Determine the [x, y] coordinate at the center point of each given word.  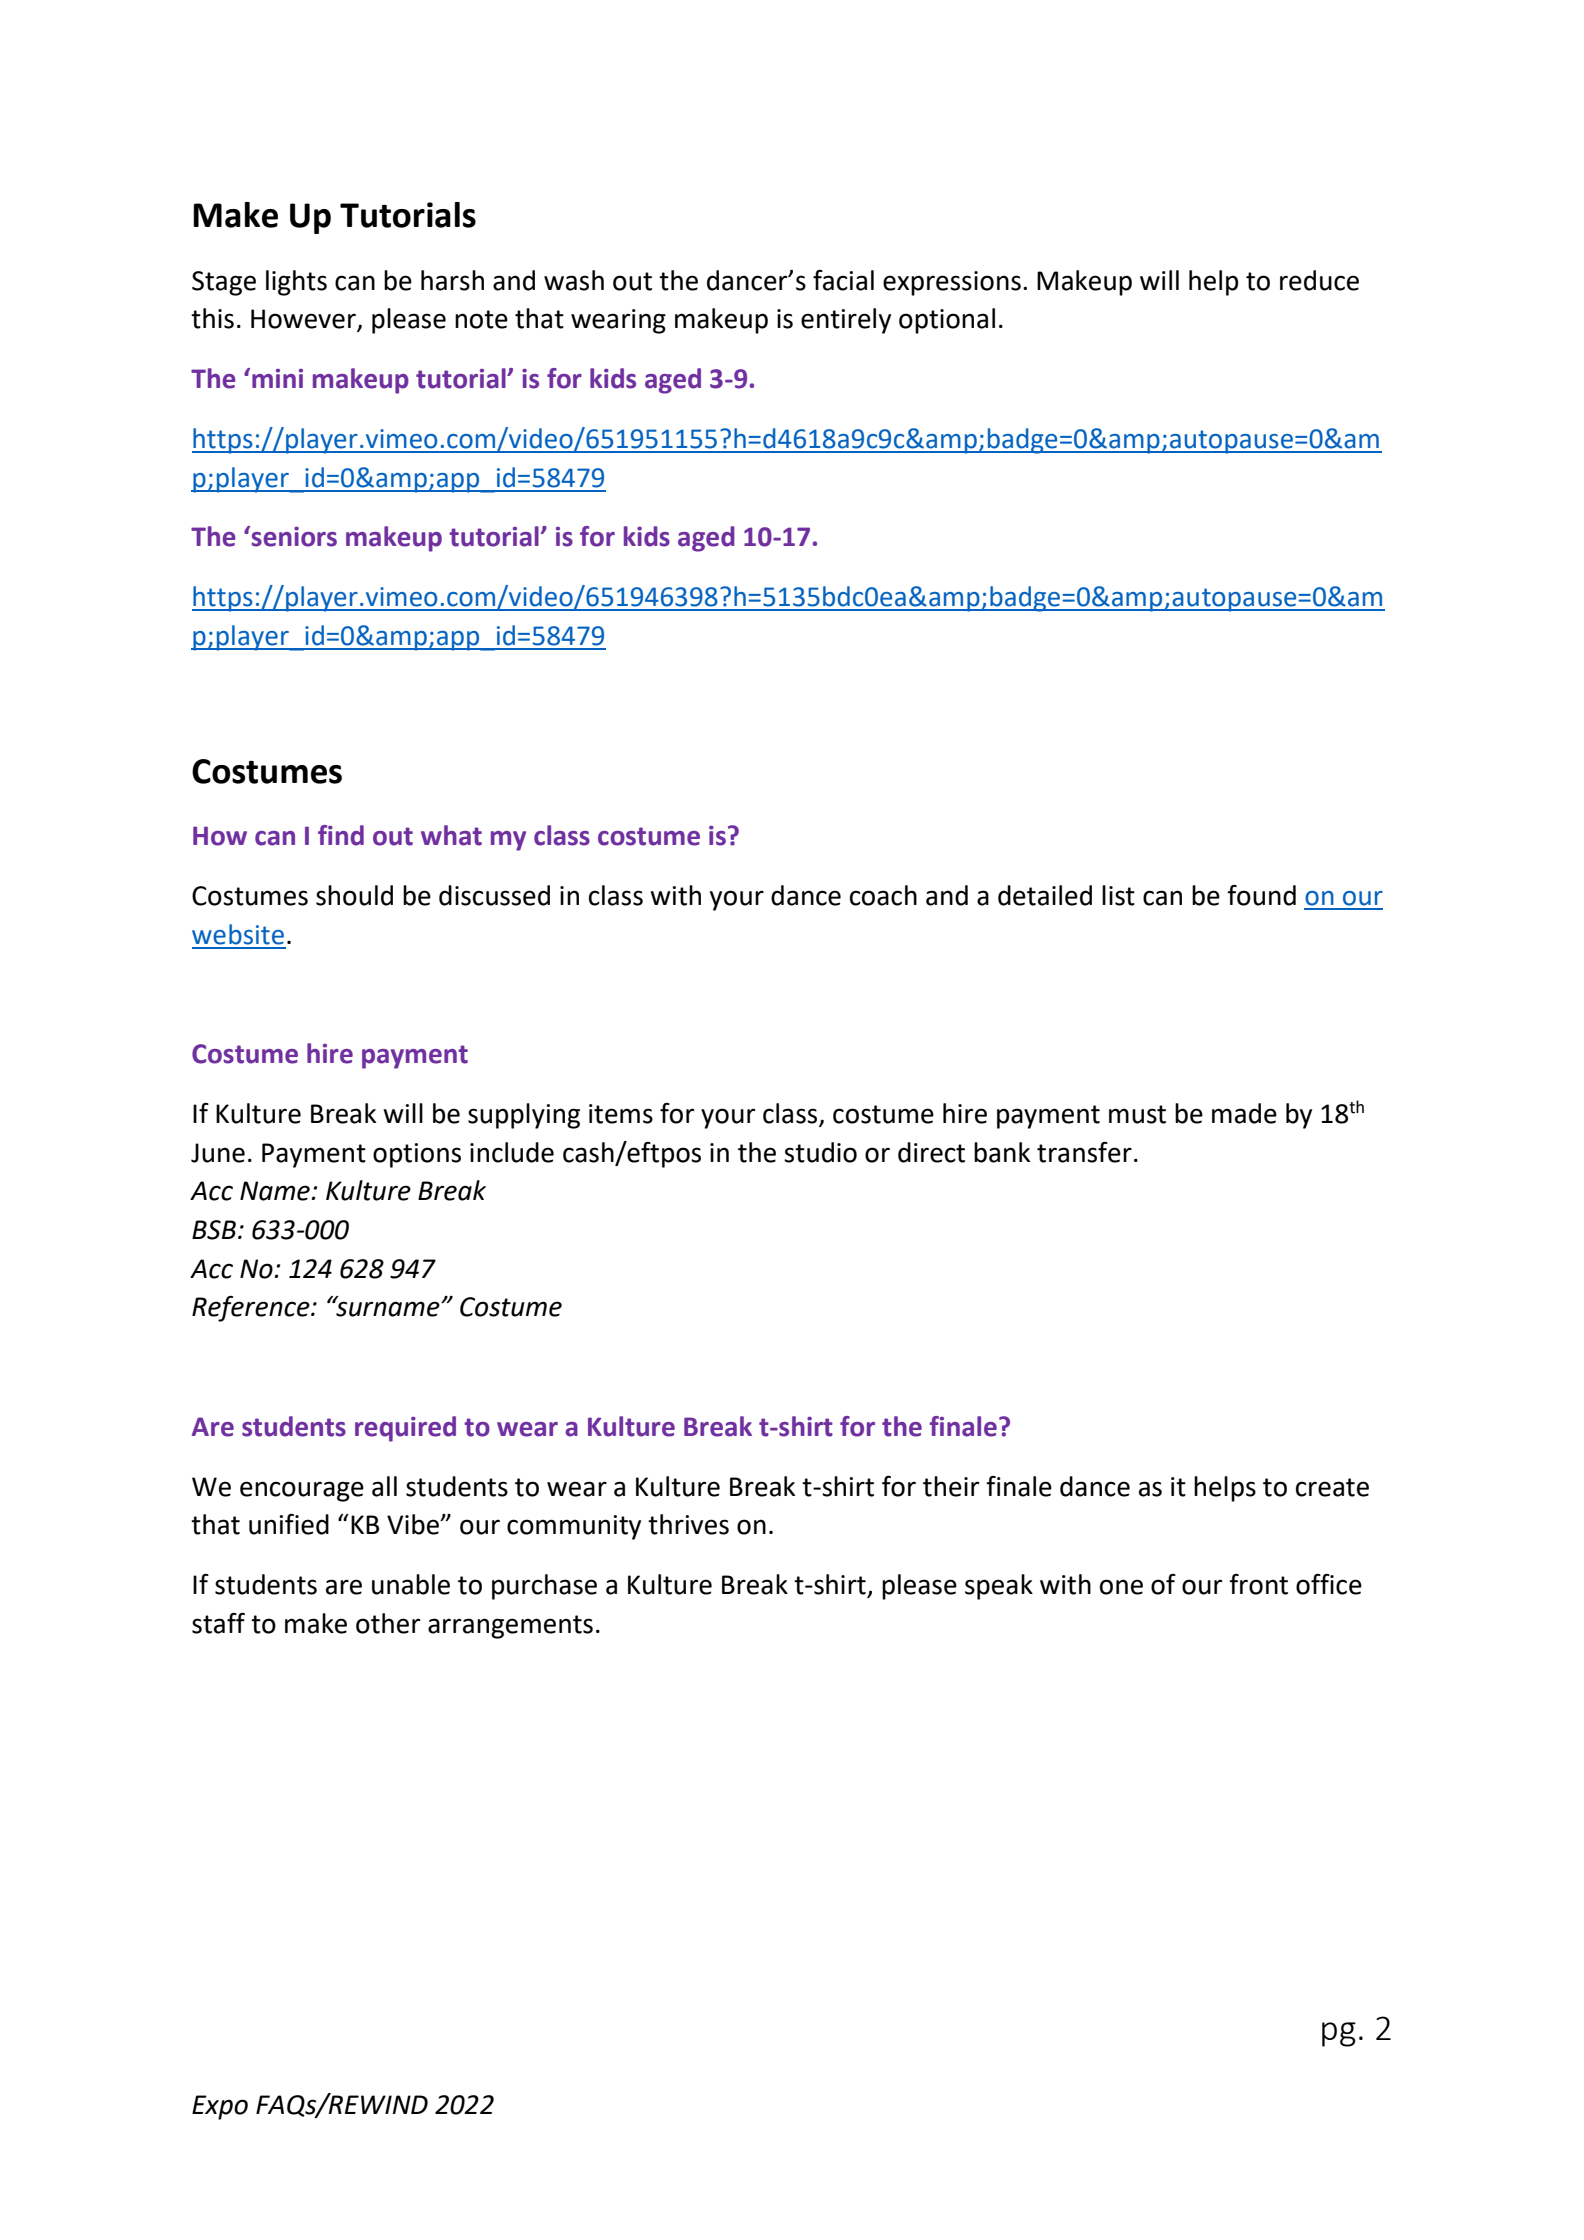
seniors [294, 537]
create [1332, 1487]
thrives [688, 1524]
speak [999, 1587]
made [1244, 1113]
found [1261, 895]
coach [883, 895]
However [304, 320]
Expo [220, 2107]
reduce [1319, 280]
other [388, 1623]
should [354, 895]
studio [820, 1152]
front [1258, 1584]
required [405, 1429]
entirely [846, 321]
